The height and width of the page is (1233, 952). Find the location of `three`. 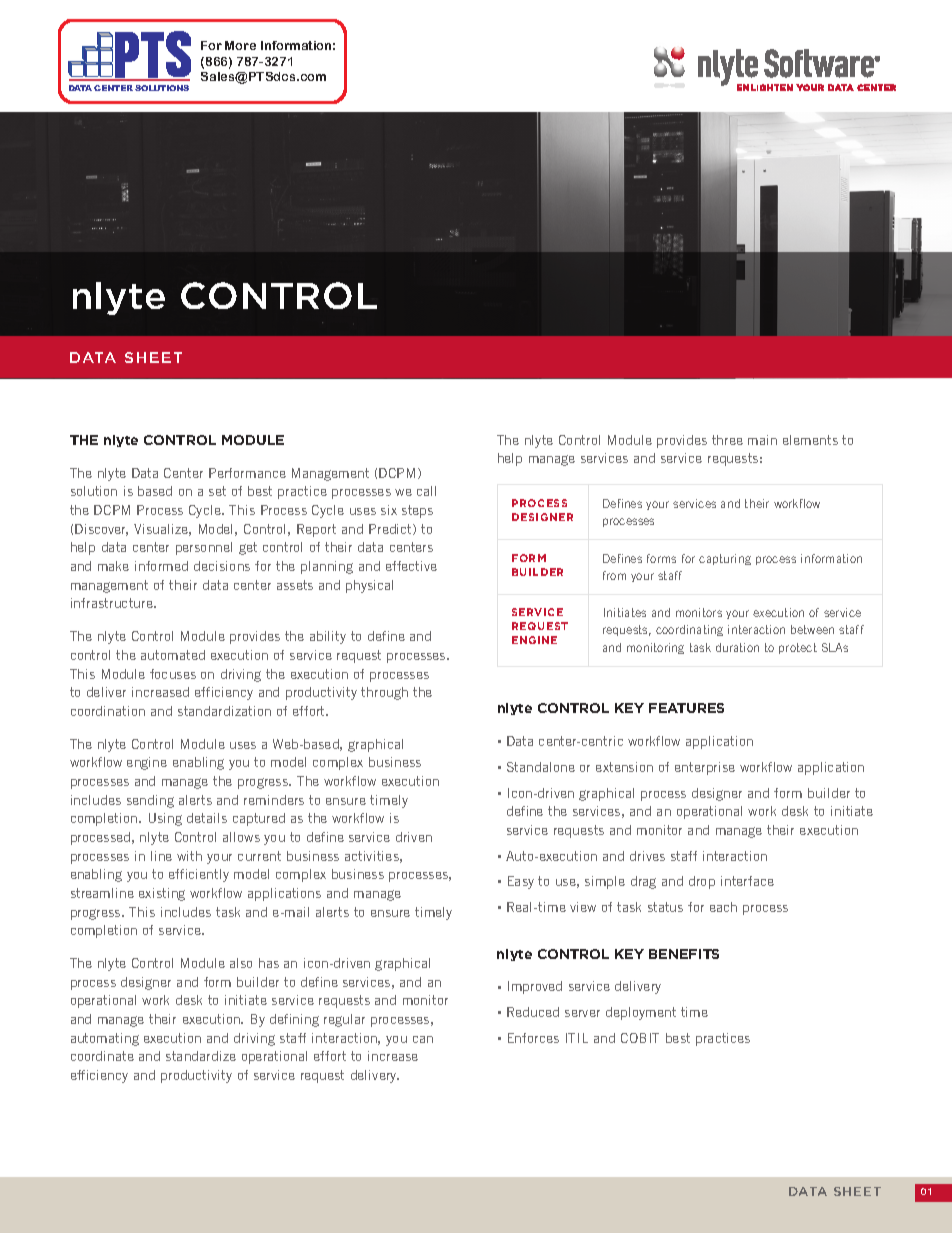

three is located at coordinates (727, 440).
